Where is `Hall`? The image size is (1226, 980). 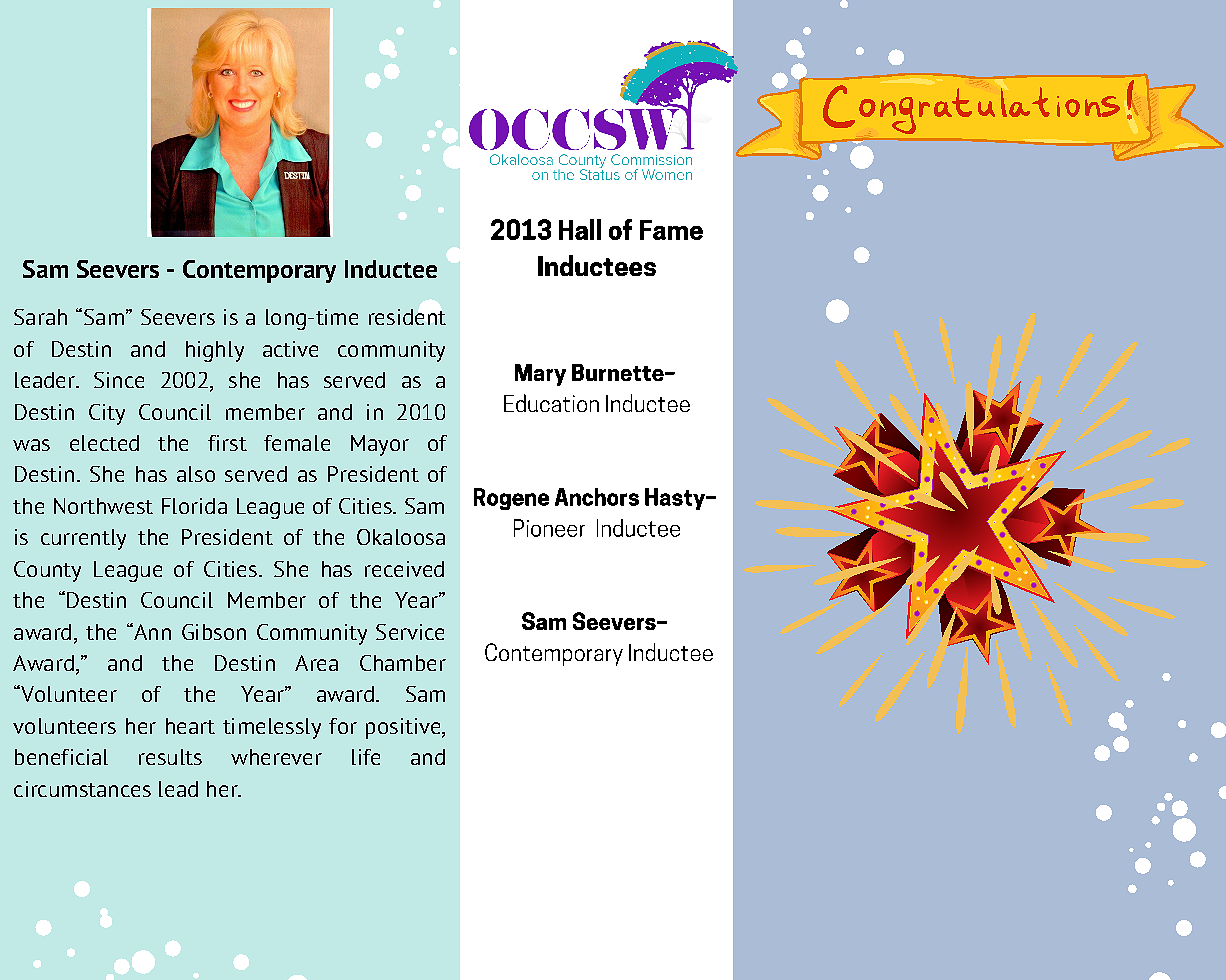 Hall is located at coordinates (580, 229).
